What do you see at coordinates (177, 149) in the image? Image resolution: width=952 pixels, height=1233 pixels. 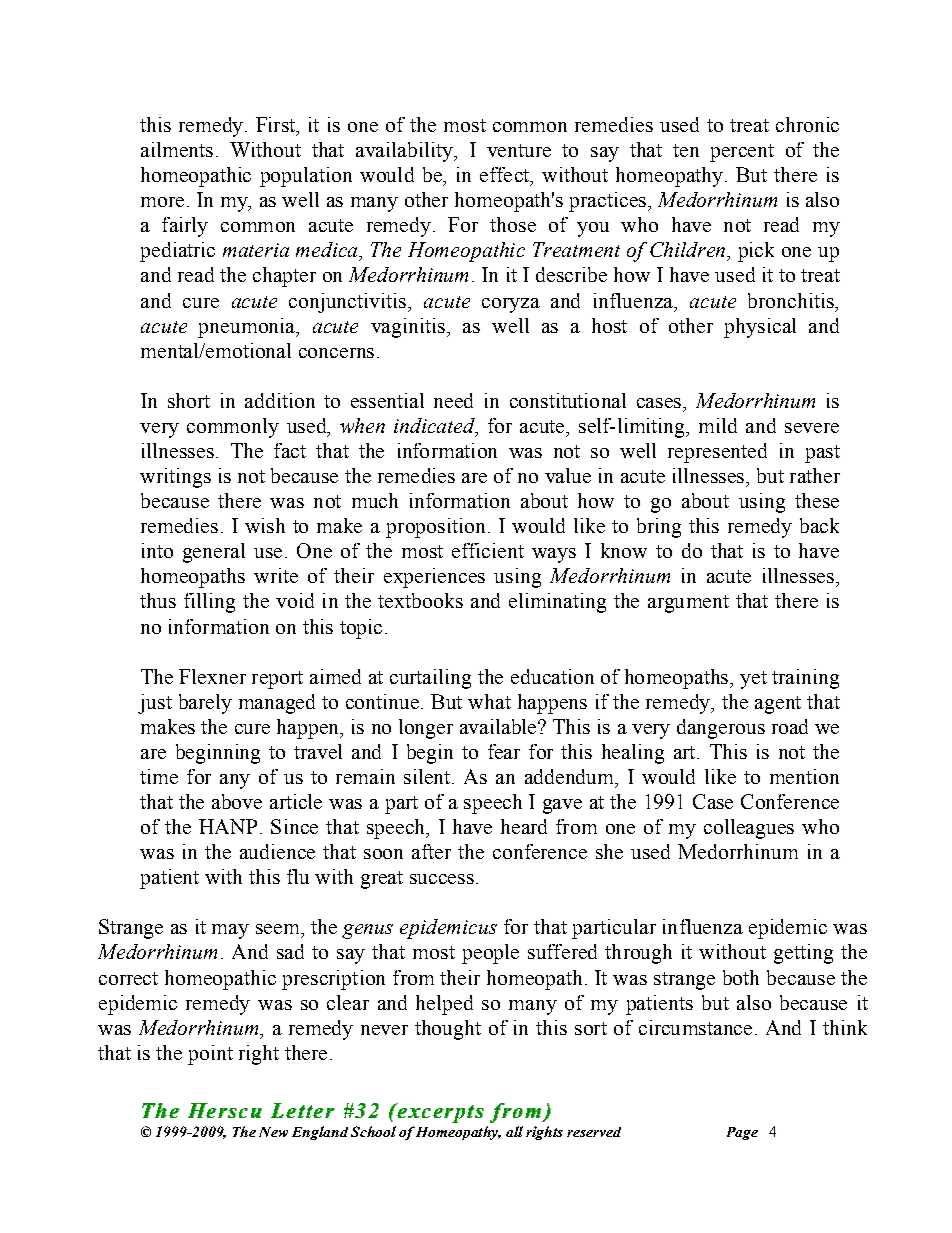 I see `ailments` at bounding box center [177, 149].
